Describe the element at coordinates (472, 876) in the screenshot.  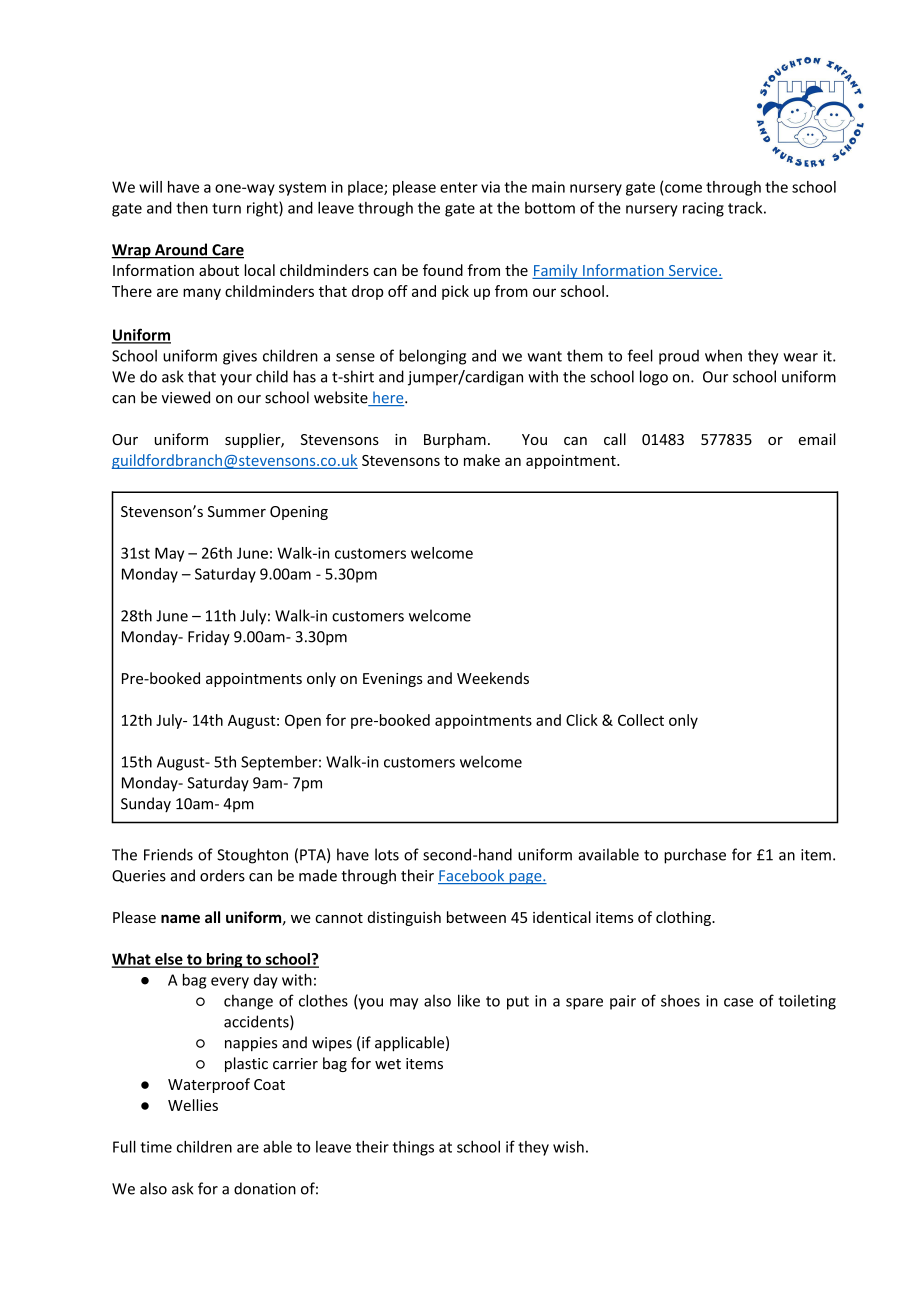
I see `Facebook` at that location.
